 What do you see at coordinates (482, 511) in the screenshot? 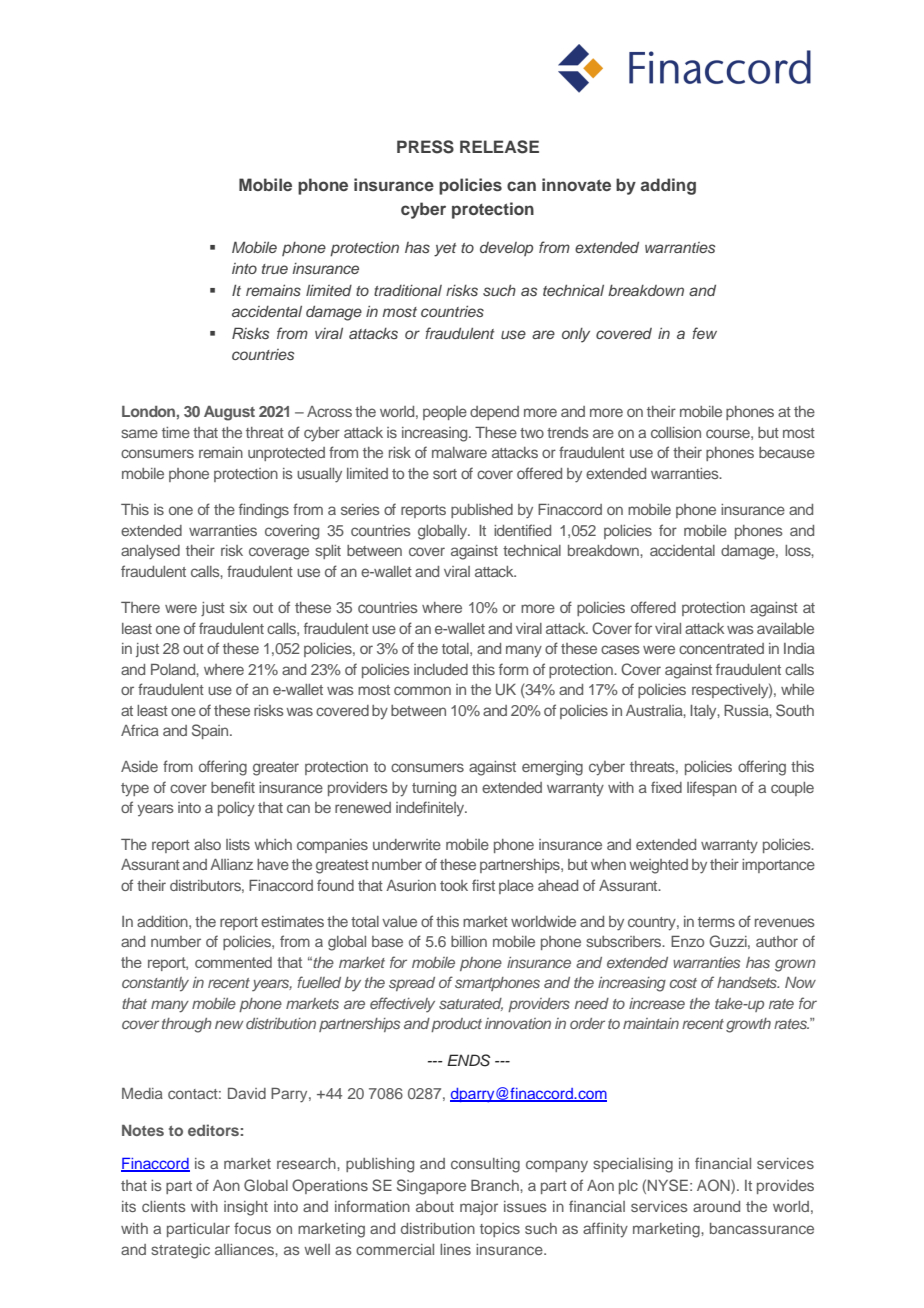
I see `published` at bounding box center [482, 511].
